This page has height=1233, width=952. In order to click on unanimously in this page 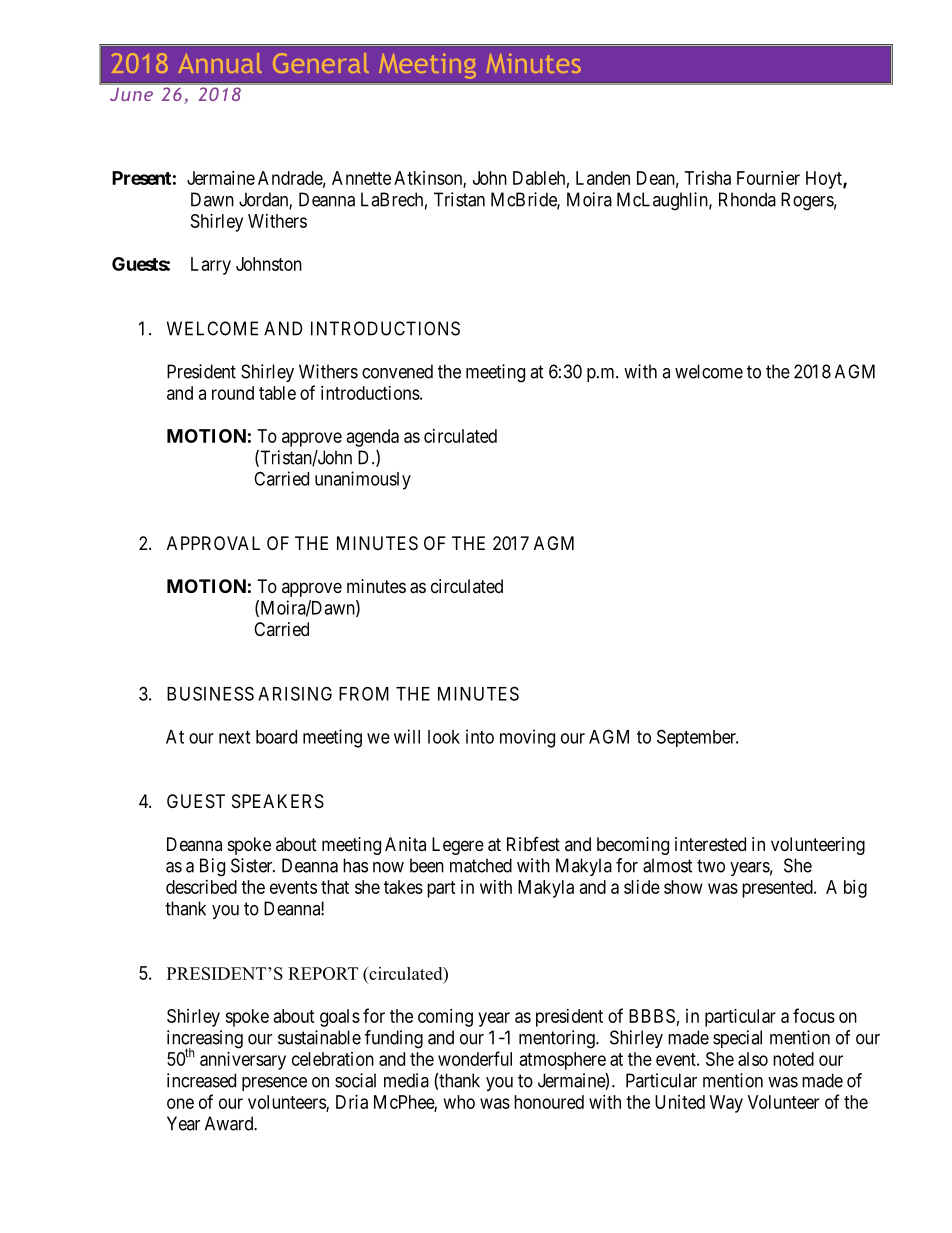, I will do `click(363, 480)`.
